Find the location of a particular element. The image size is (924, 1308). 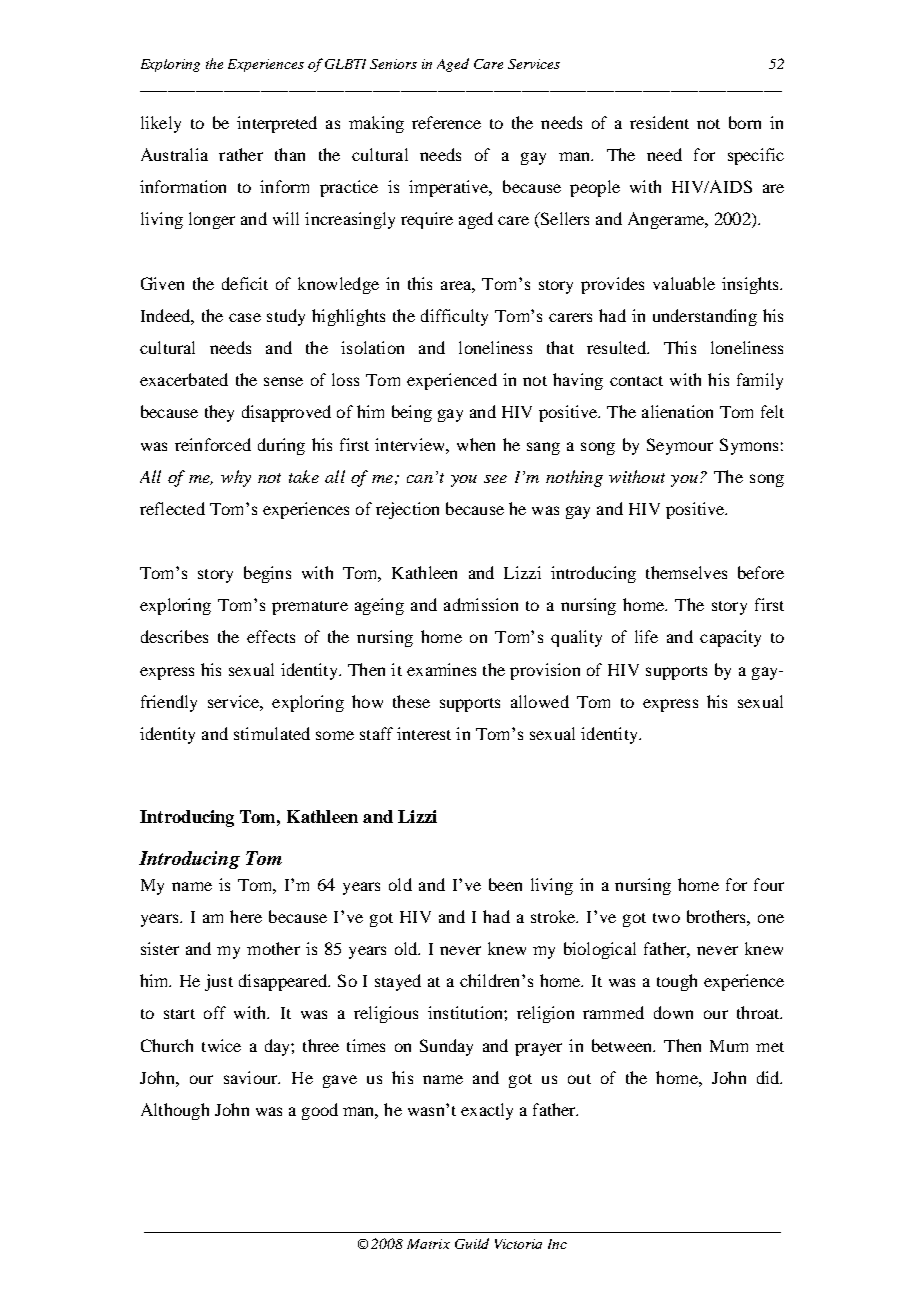

interpreted is located at coordinates (277, 124).
